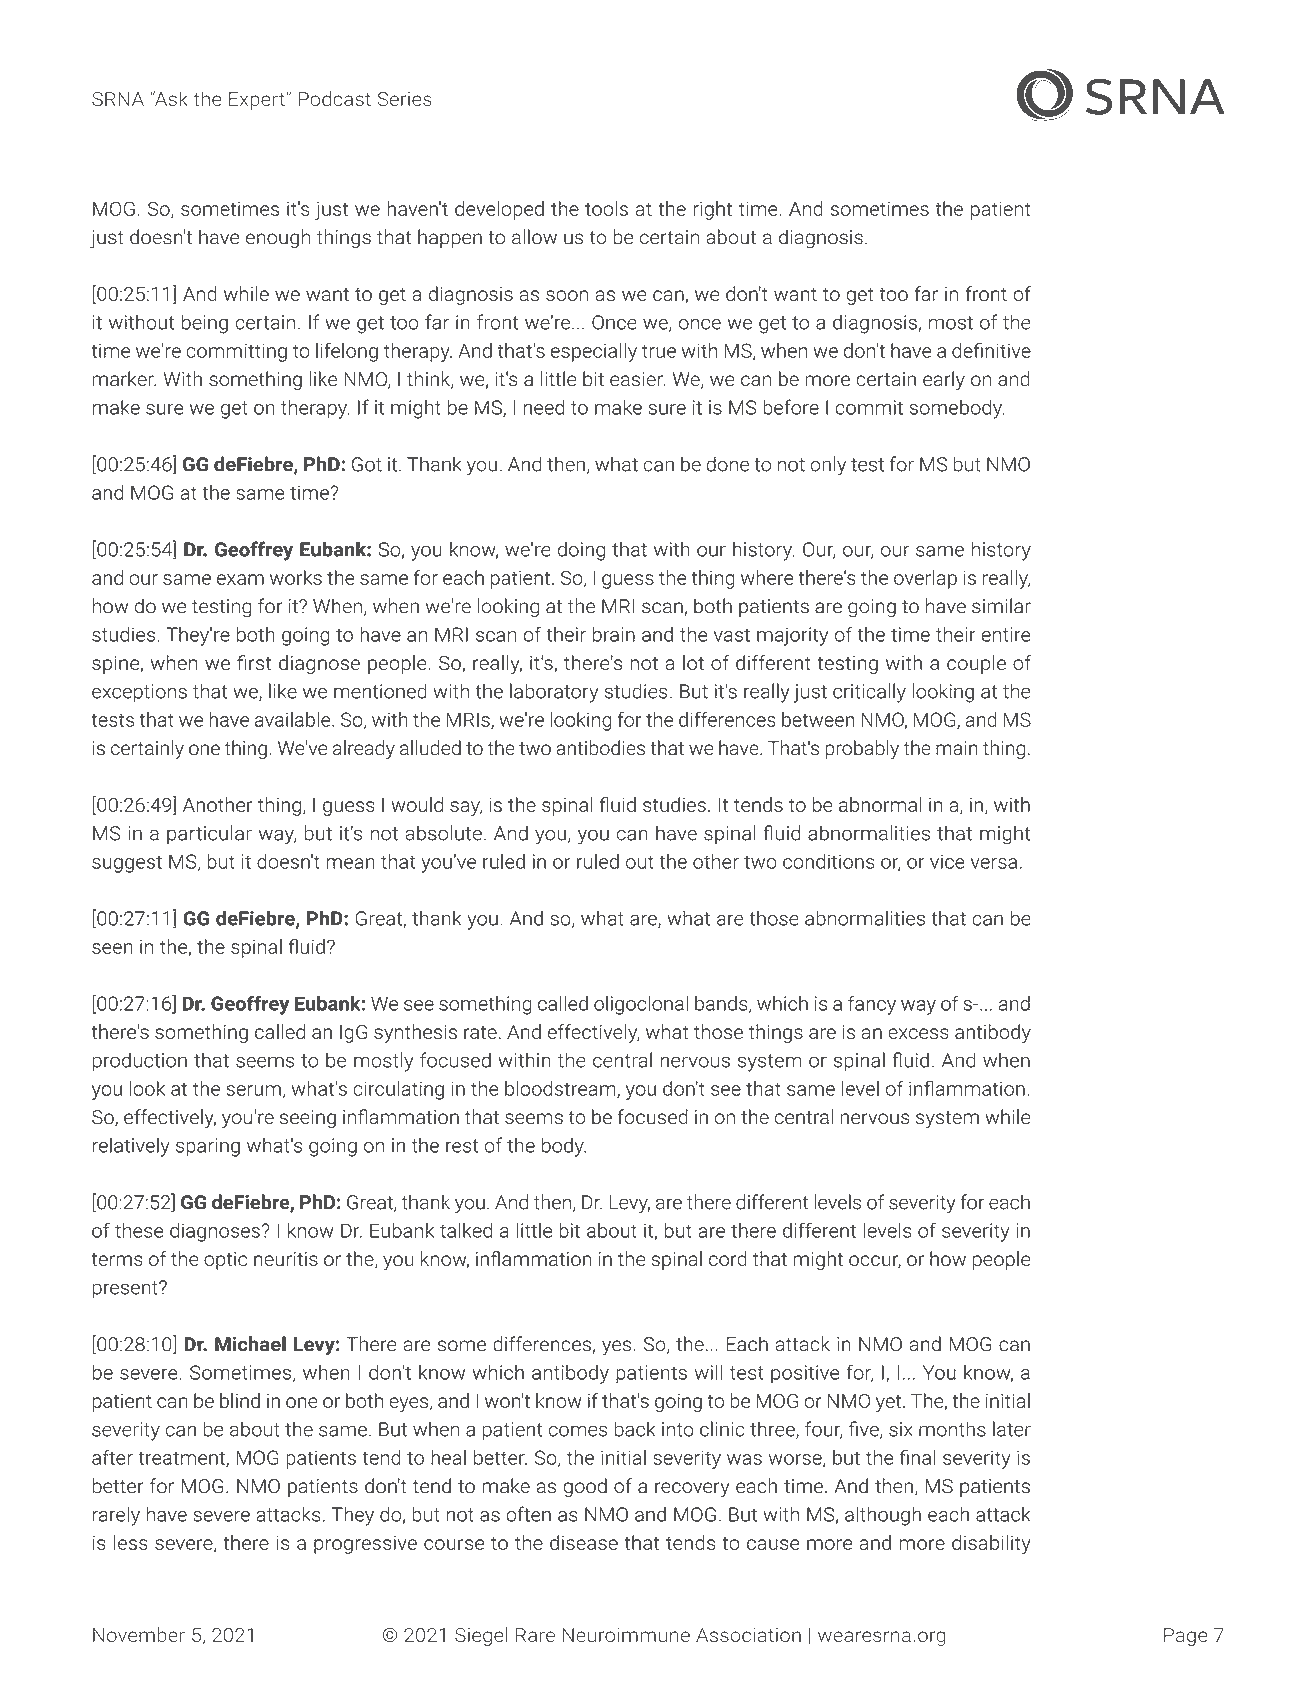 Image resolution: width=1316 pixels, height=1703 pixels. Describe the element at coordinates (1012, 1429) in the screenshot. I see `later` at that location.
